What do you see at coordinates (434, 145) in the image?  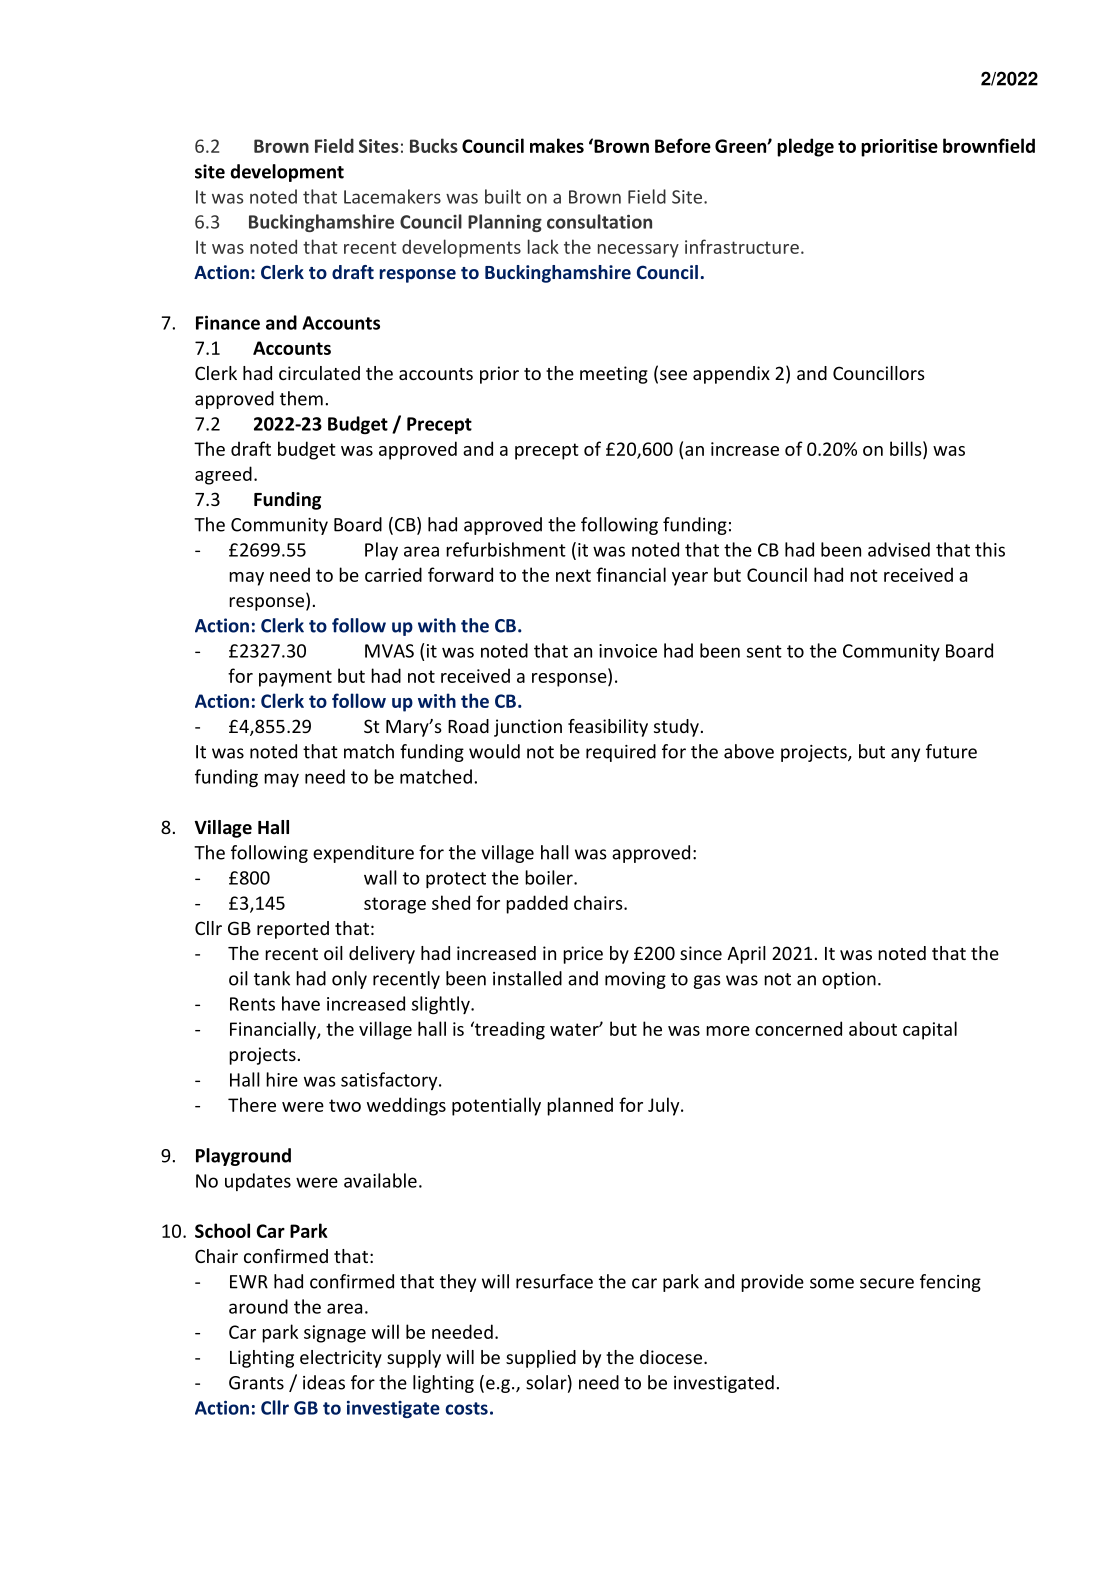 I see `Bucks` at bounding box center [434, 145].
